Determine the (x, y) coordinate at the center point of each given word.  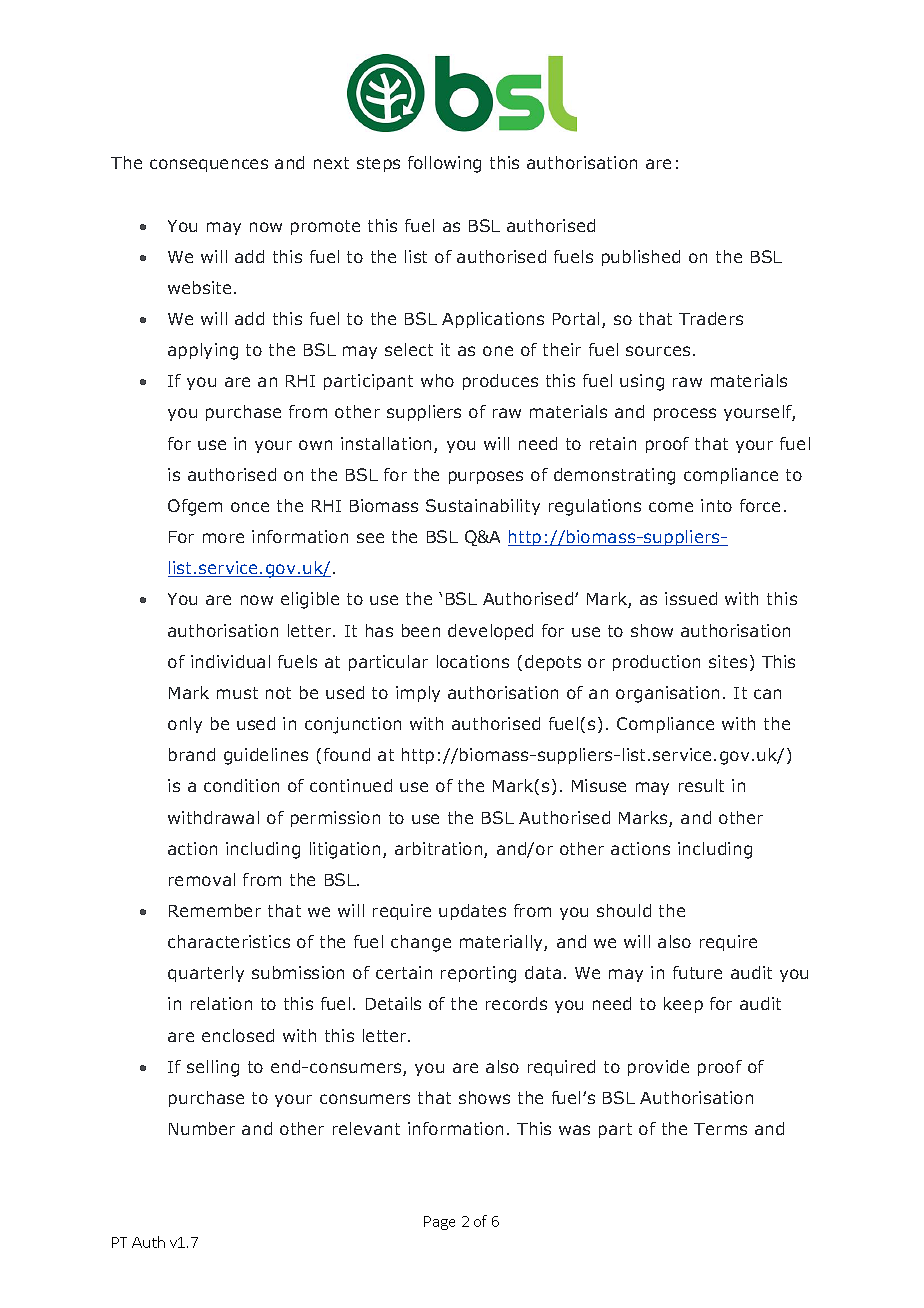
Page (439, 1223)
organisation (667, 694)
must (237, 693)
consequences (209, 165)
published (641, 258)
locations (473, 661)
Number (202, 1128)
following (444, 164)
